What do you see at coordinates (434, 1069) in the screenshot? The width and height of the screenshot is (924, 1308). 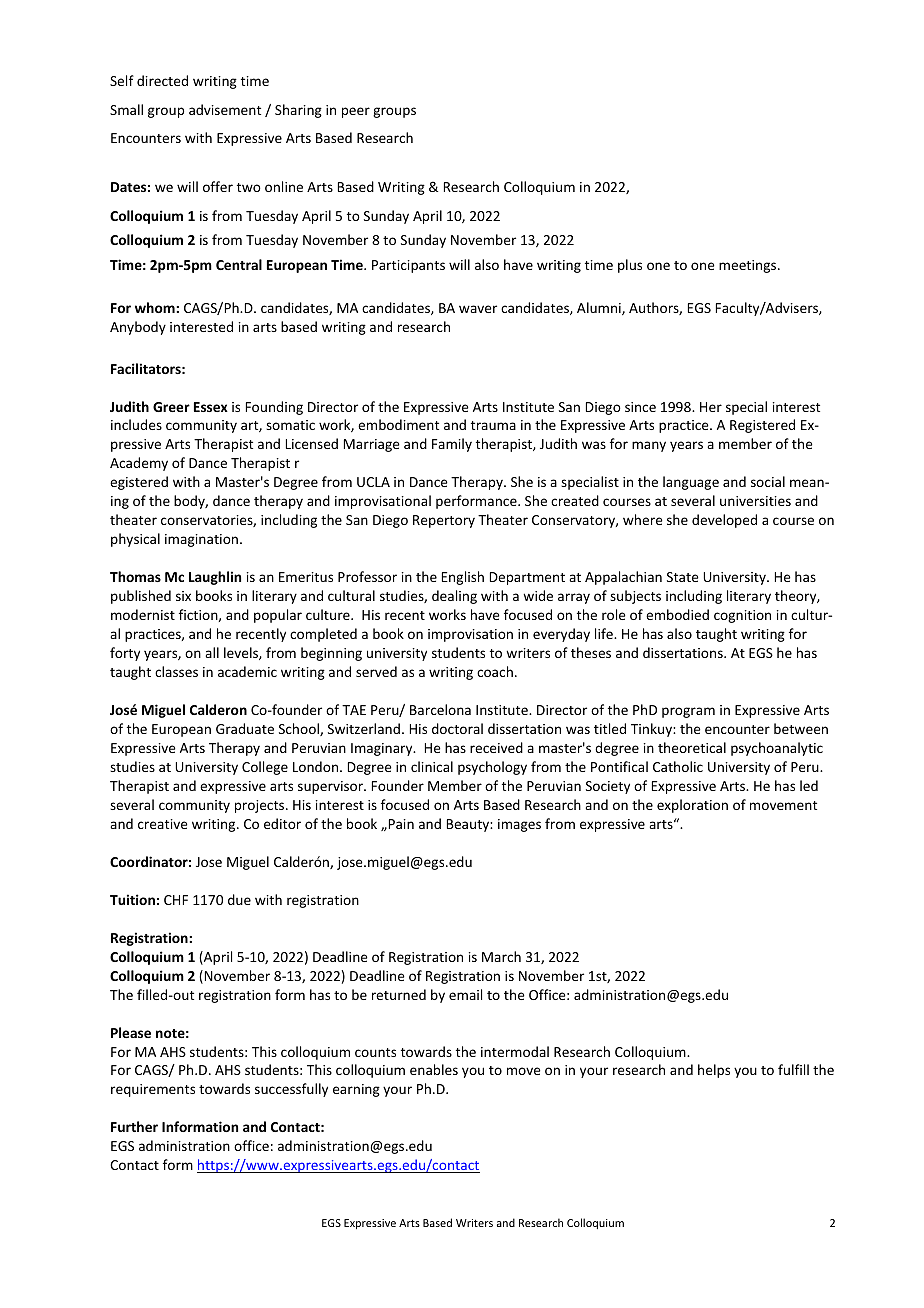 I see `enables` at bounding box center [434, 1069].
